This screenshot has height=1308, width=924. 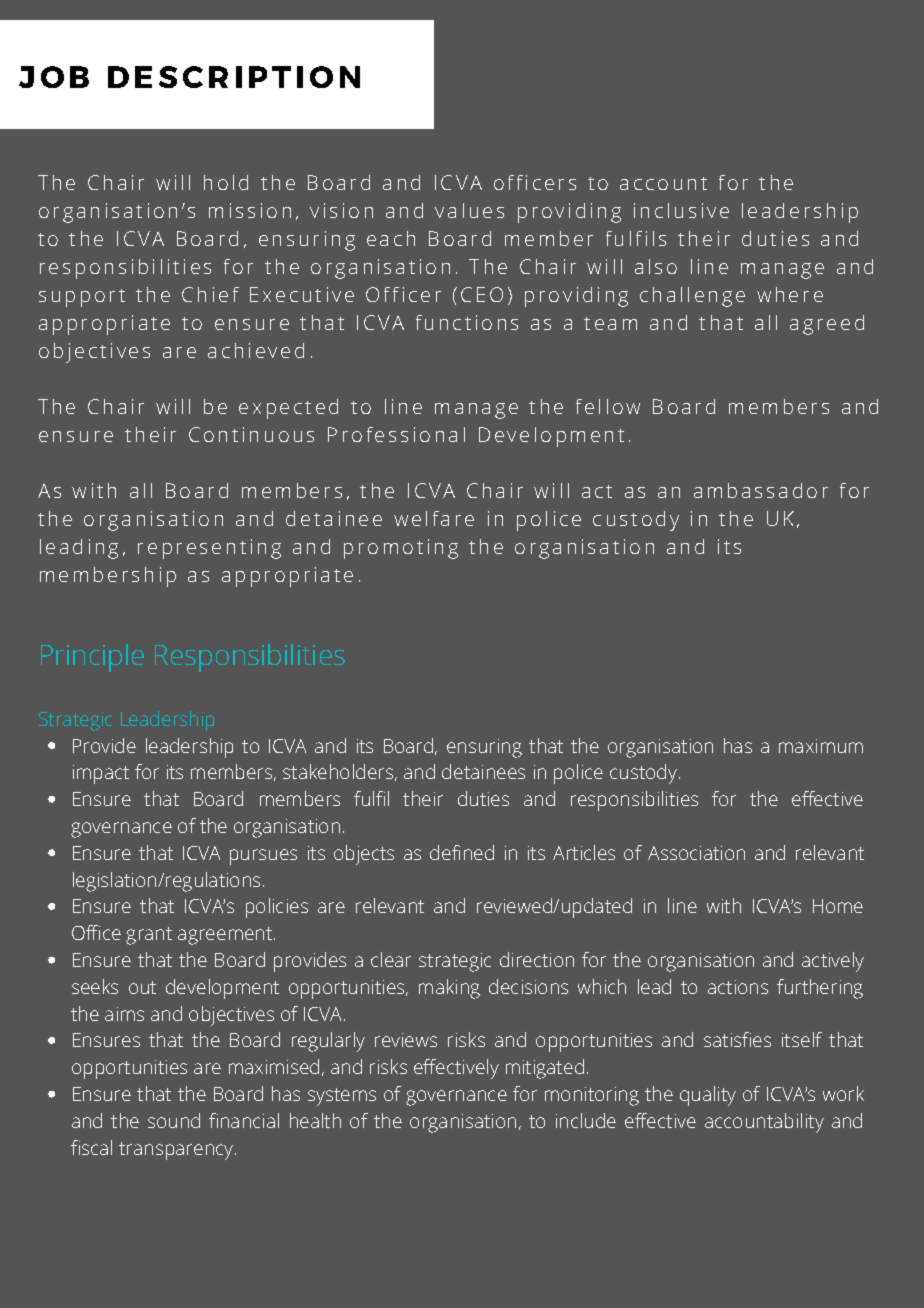 I want to click on systems, so click(x=342, y=1097).
